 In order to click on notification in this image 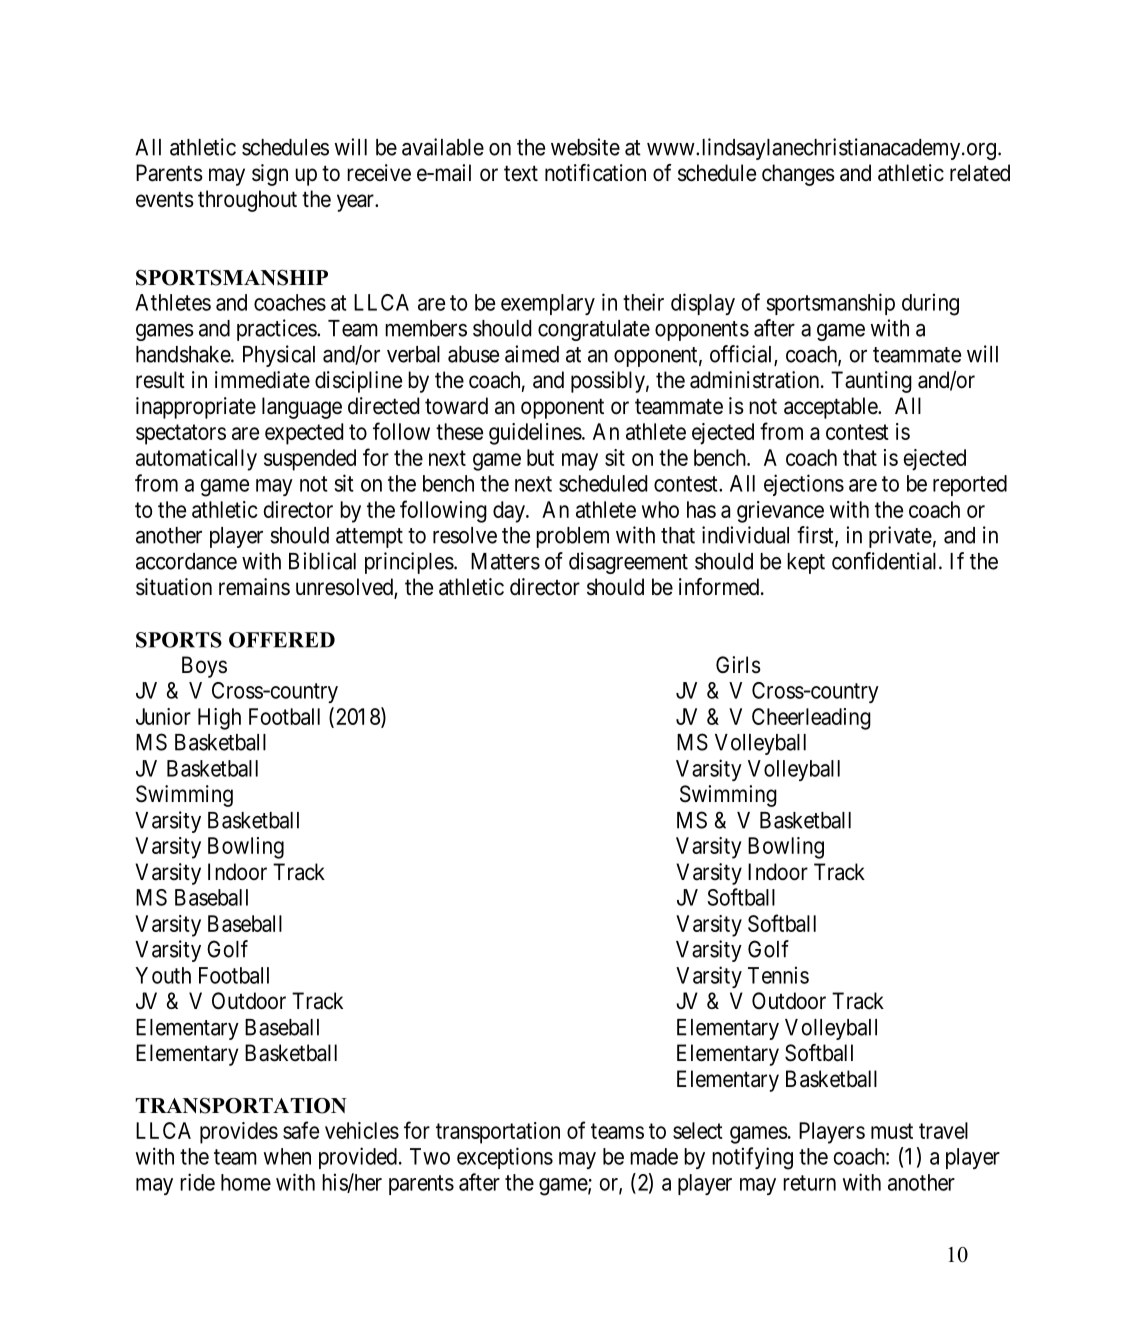, I will do `click(595, 173)`.
